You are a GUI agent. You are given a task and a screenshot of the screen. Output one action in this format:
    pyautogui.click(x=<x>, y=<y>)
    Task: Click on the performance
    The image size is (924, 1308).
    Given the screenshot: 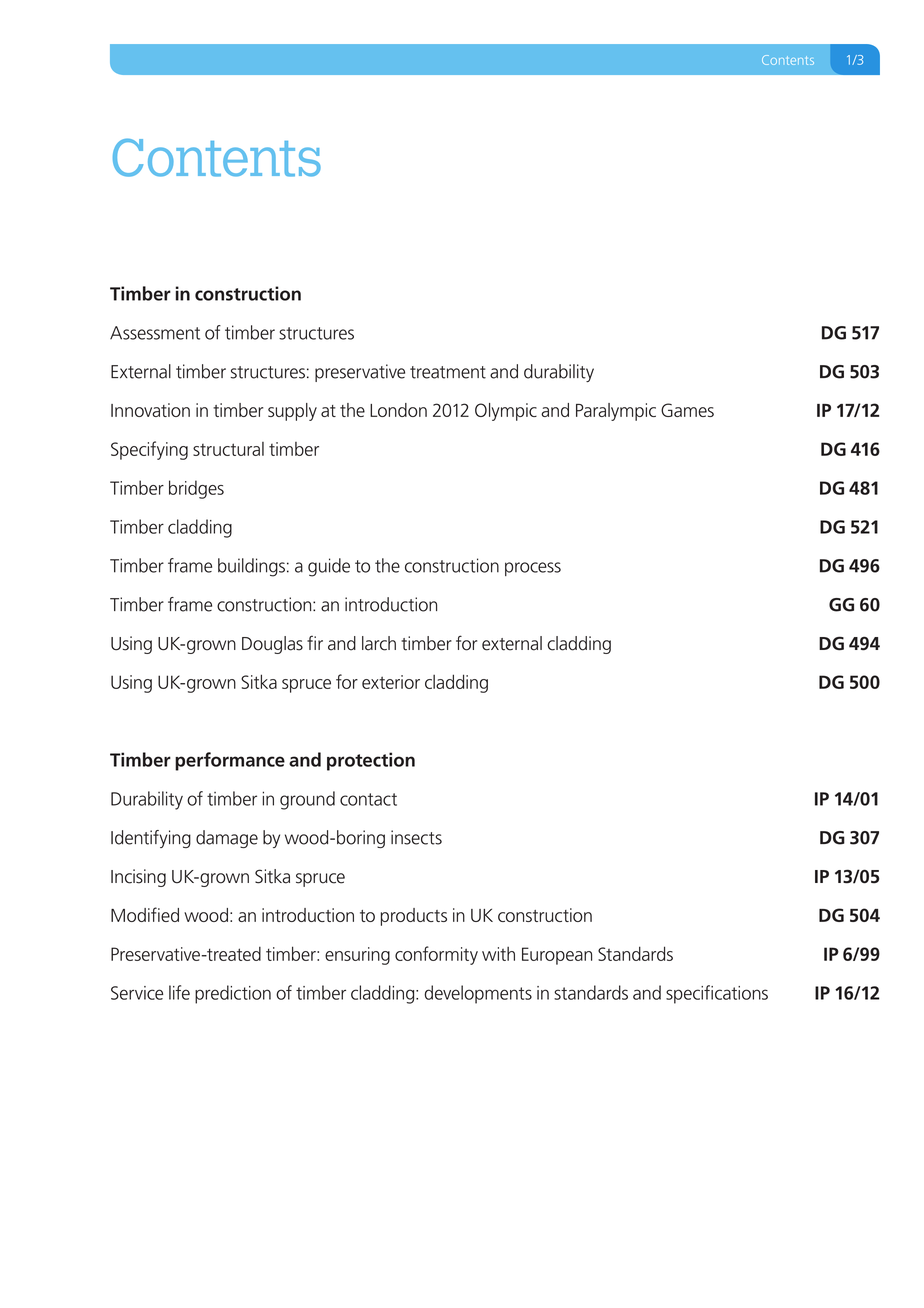 What is the action you would take?
    pyautogui.click(x=230, y=761)
